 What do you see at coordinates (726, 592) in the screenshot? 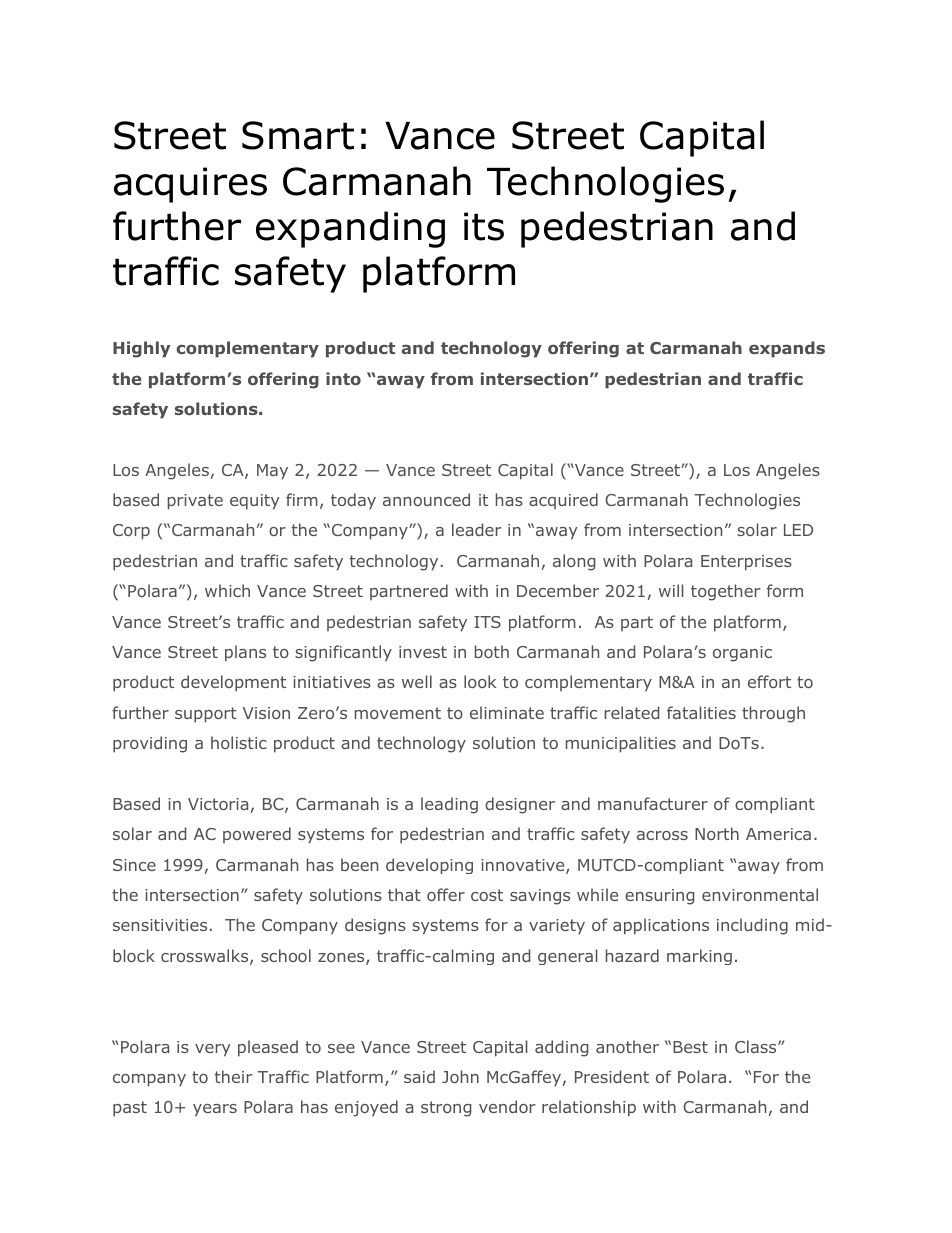
I see `together` at bounding box center [726, 592].
